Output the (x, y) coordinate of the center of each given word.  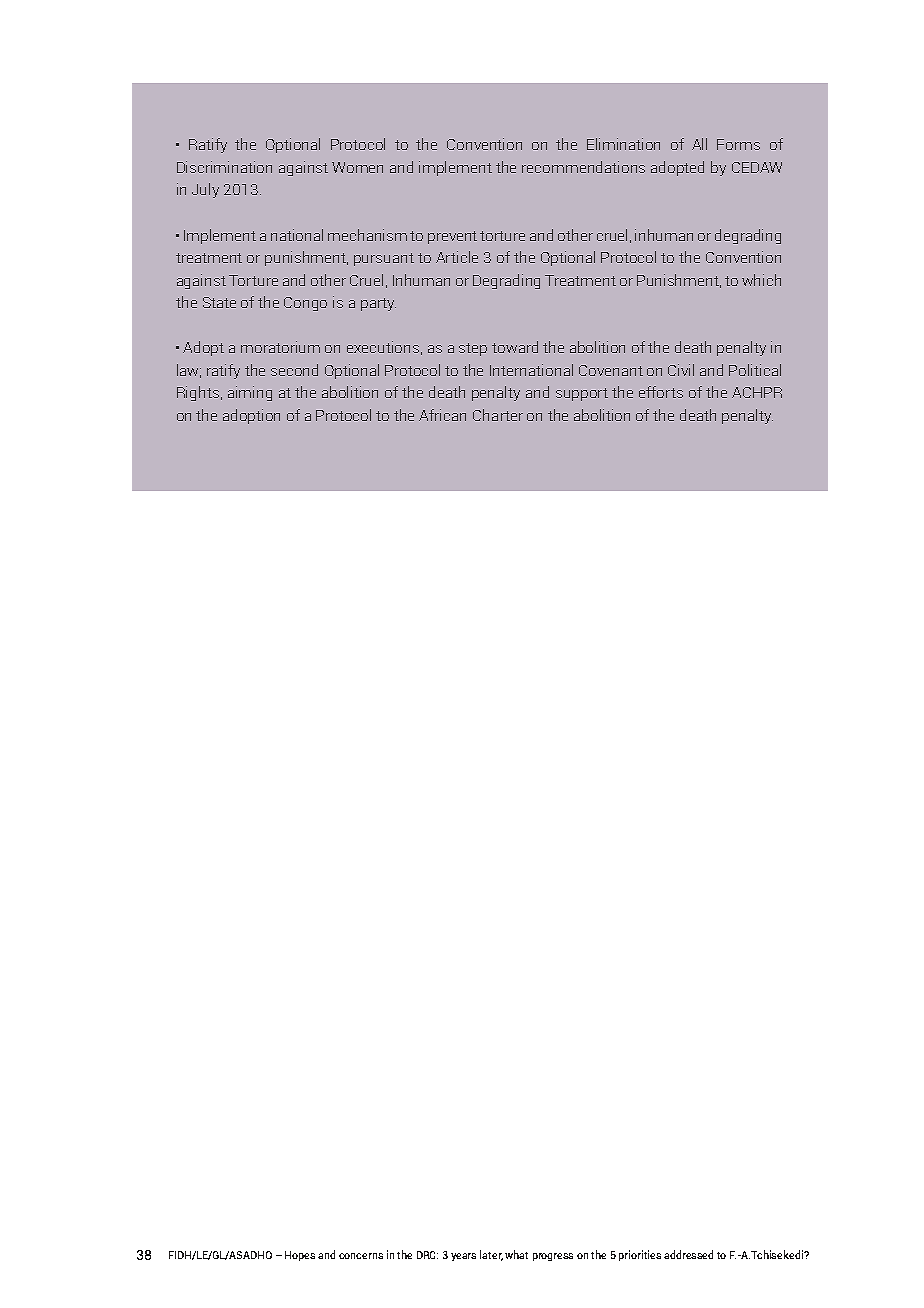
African (442, 415)
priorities (640, 1255)
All (699, 144)
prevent (452, 237)
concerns (361, 1256)
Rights (199, 393)
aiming (250, 393)
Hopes (300, 1256)
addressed (688, 1254)
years (463, 1257)
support (582, 394)
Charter (498, 415)
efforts (661, 392)
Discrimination (224, 167)
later (491, 1255)
